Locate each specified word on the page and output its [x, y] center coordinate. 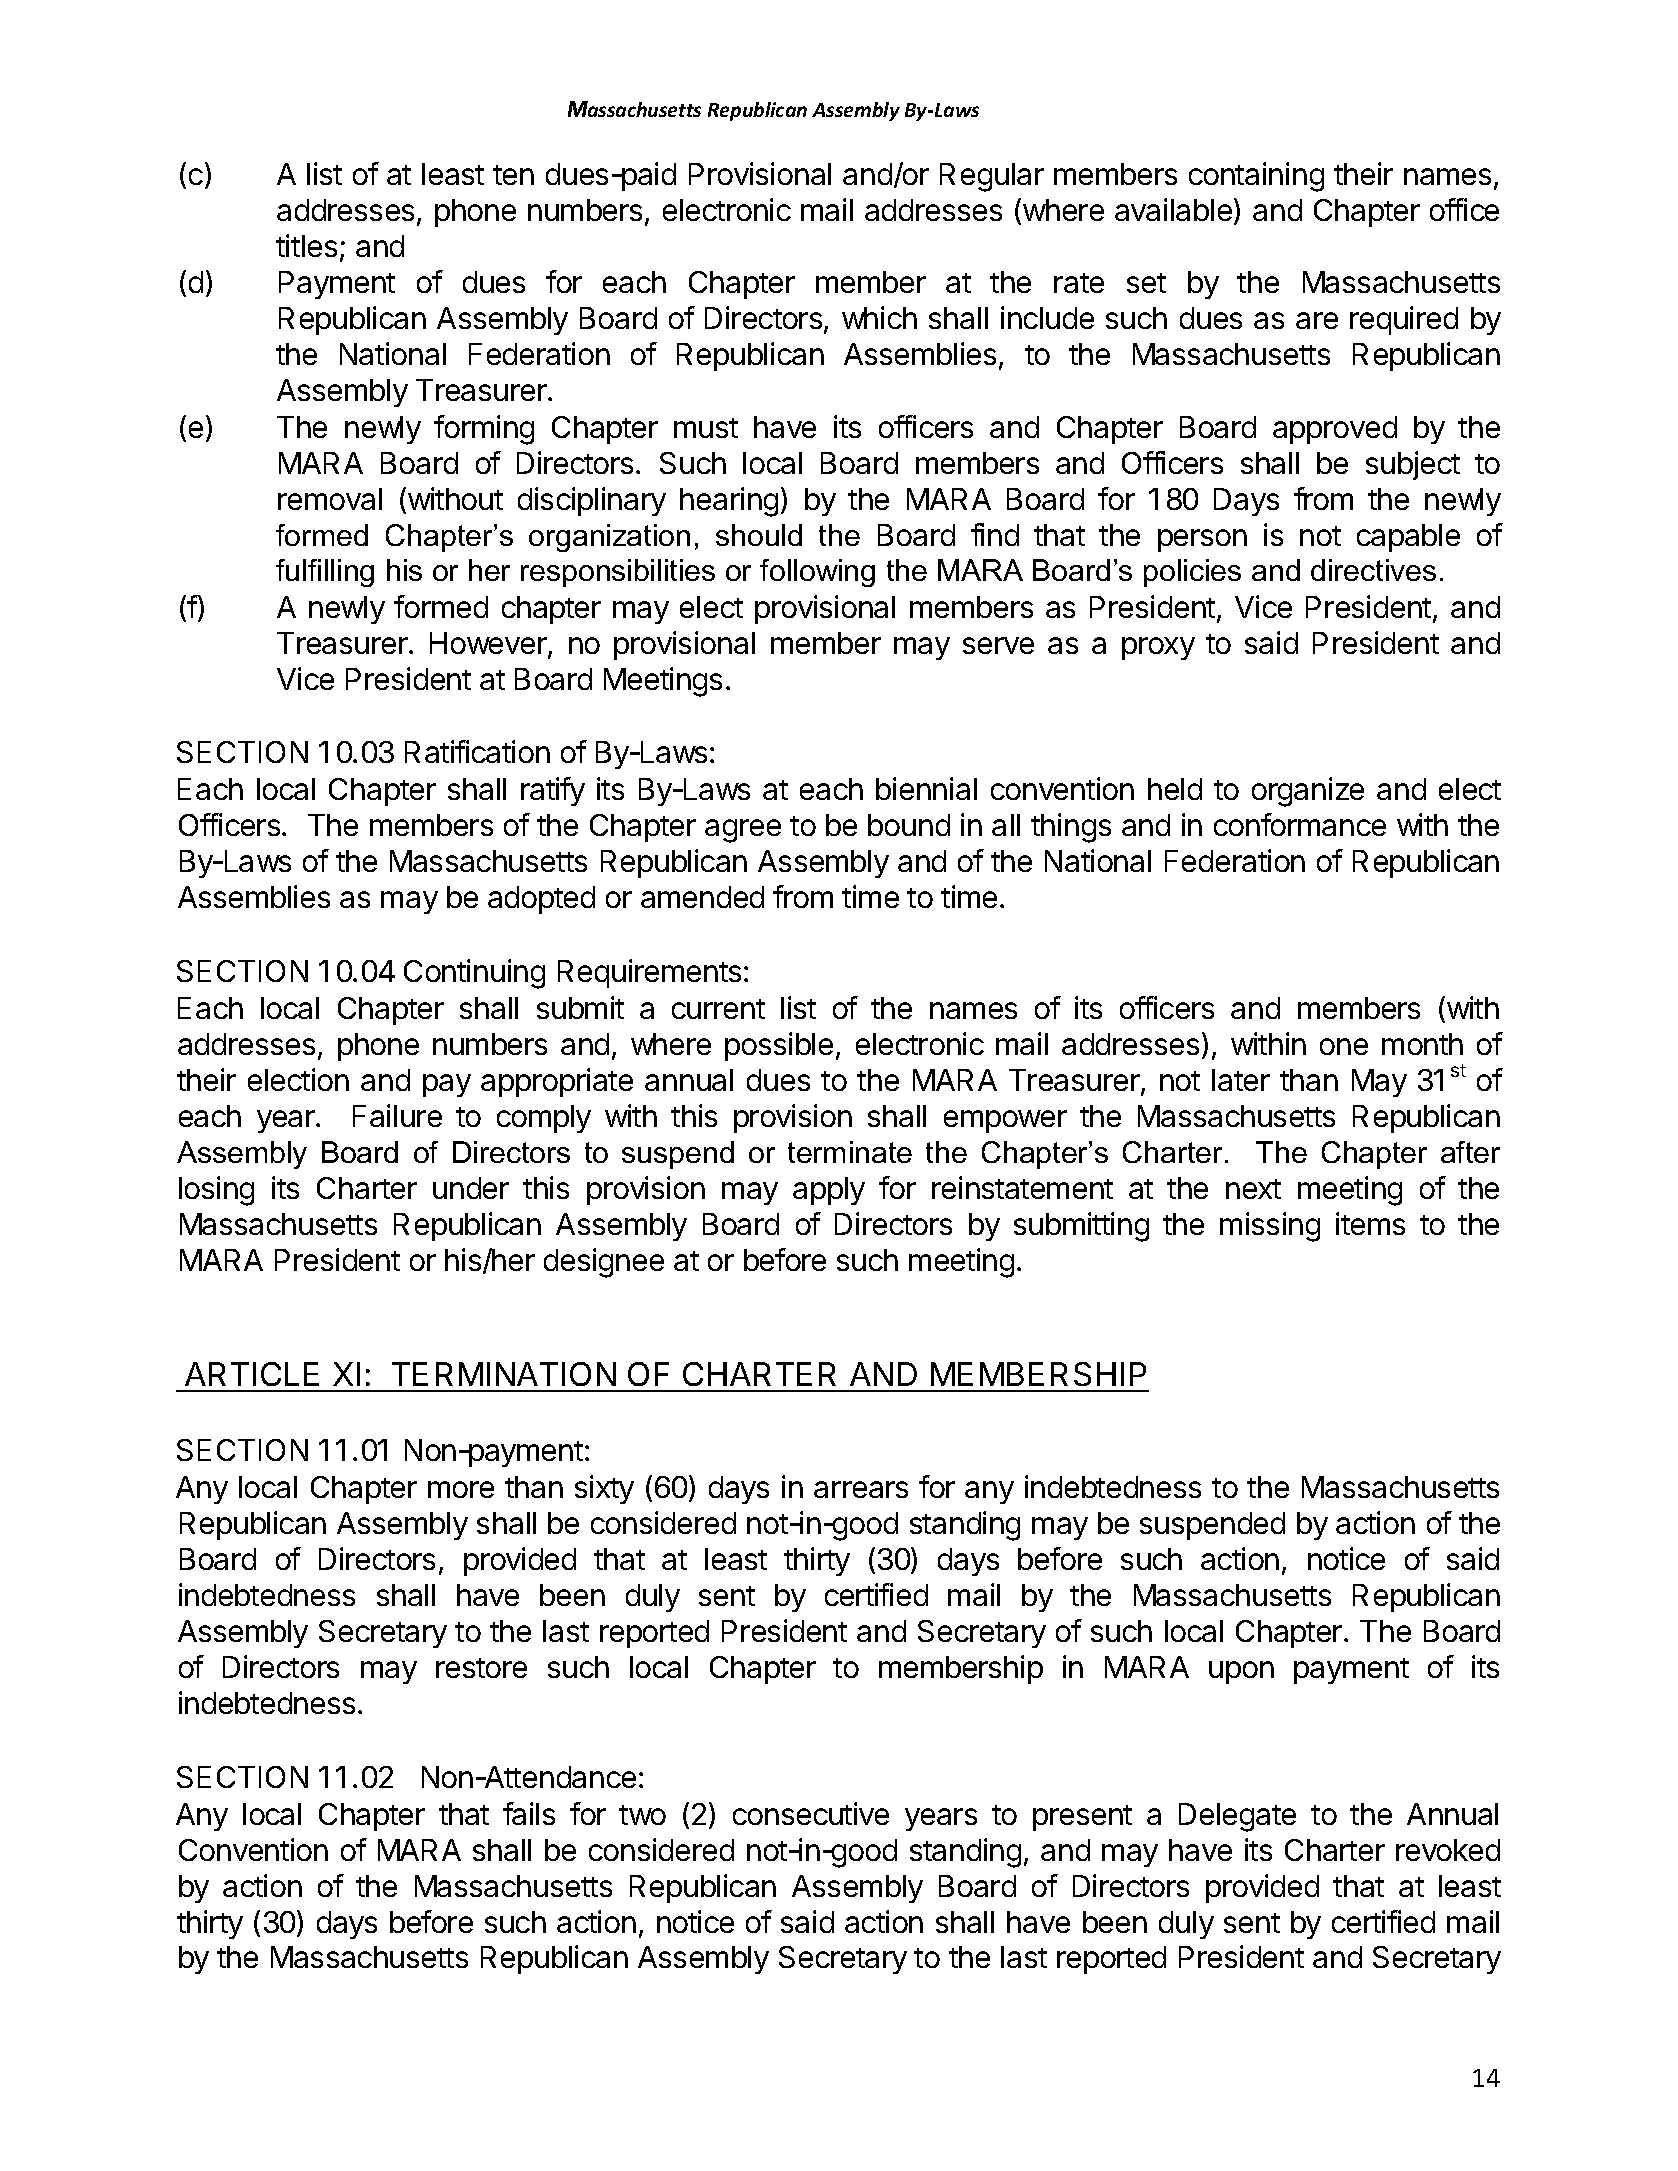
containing [1256, 177]
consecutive [811, 1813]
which [879, 317]
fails [529, 1813]
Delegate [1237, 1817]
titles [306, 245]
